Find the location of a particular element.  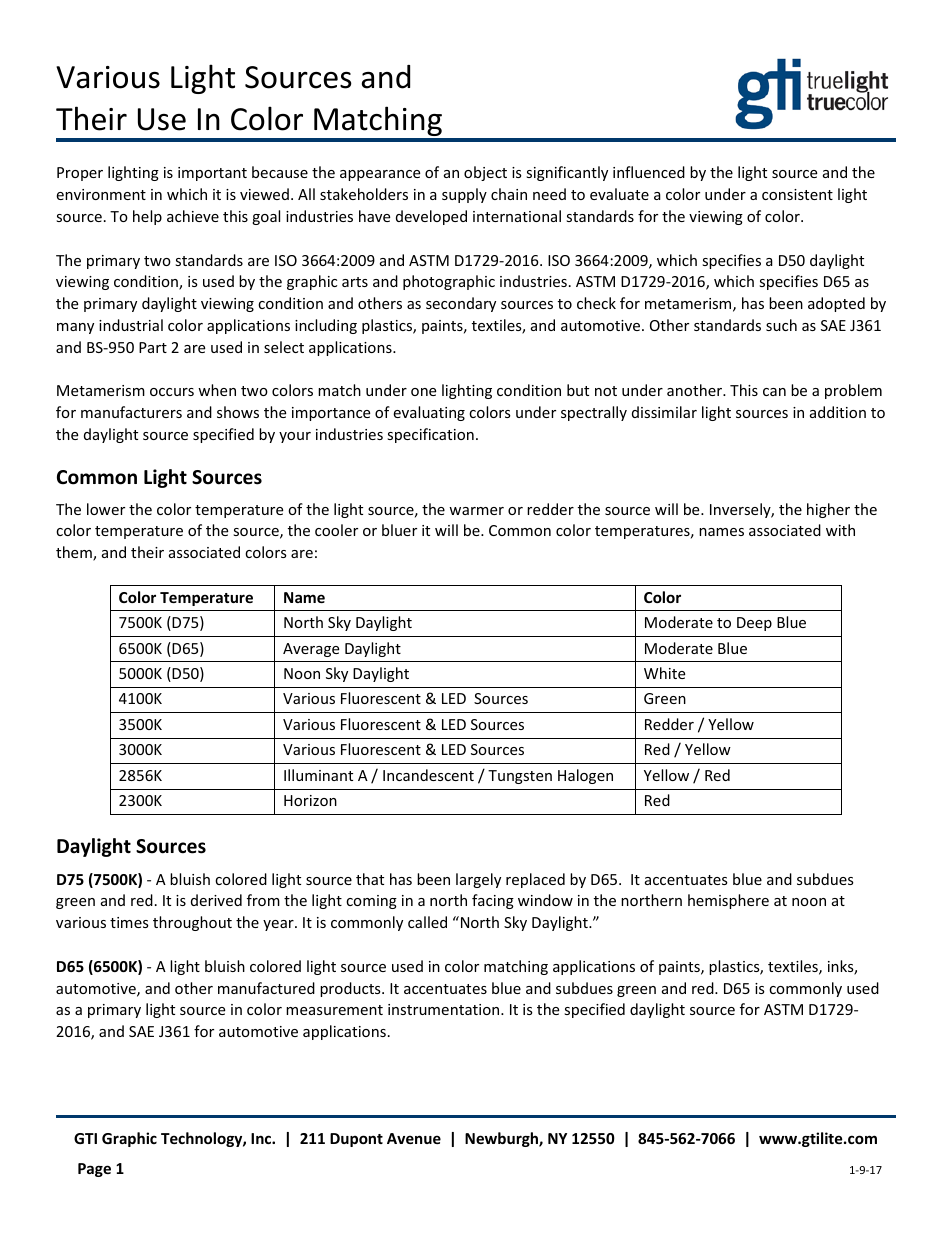

supply is located at coordinates (464, 195).
